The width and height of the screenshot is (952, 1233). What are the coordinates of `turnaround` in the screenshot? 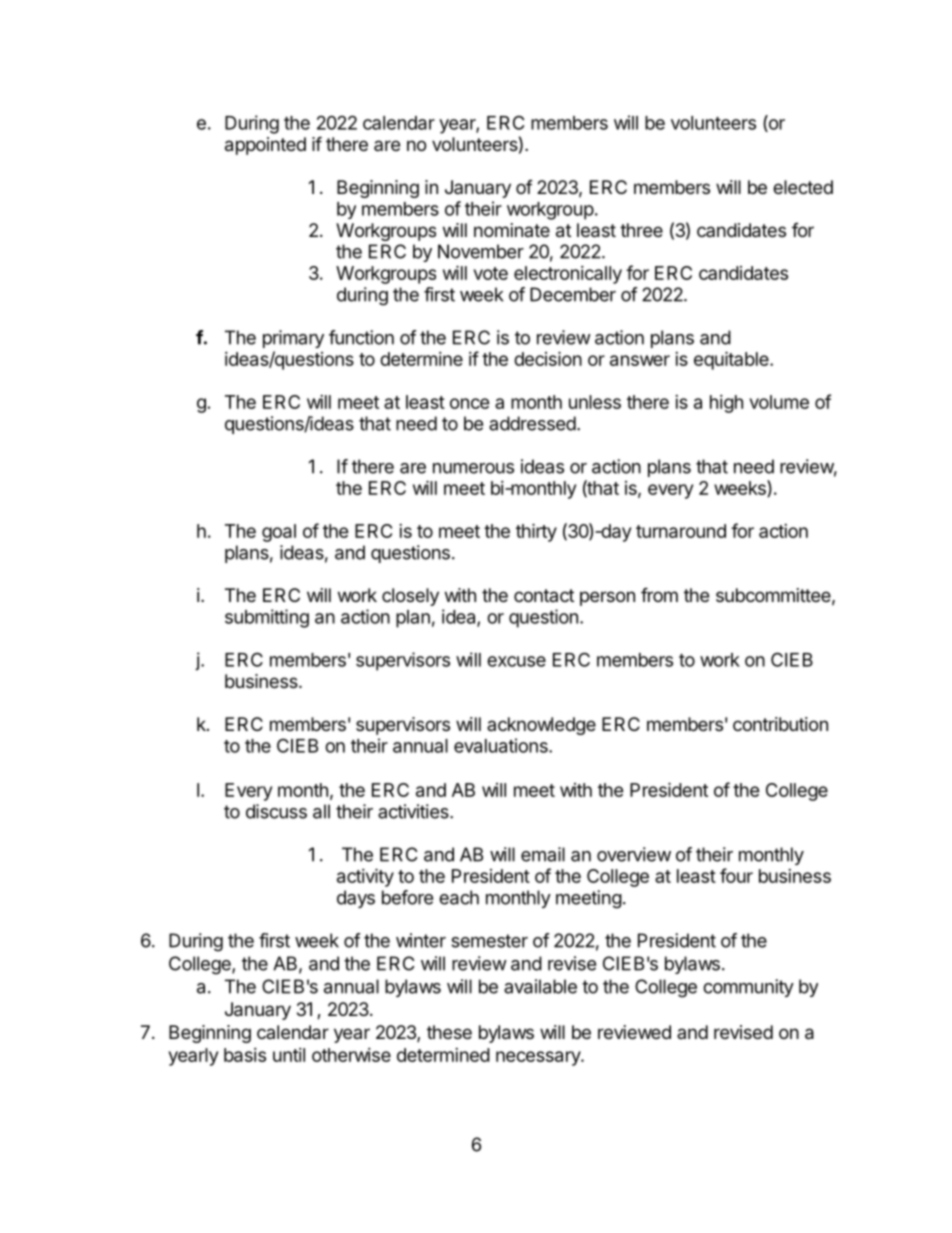 It's located at (681, 531).
